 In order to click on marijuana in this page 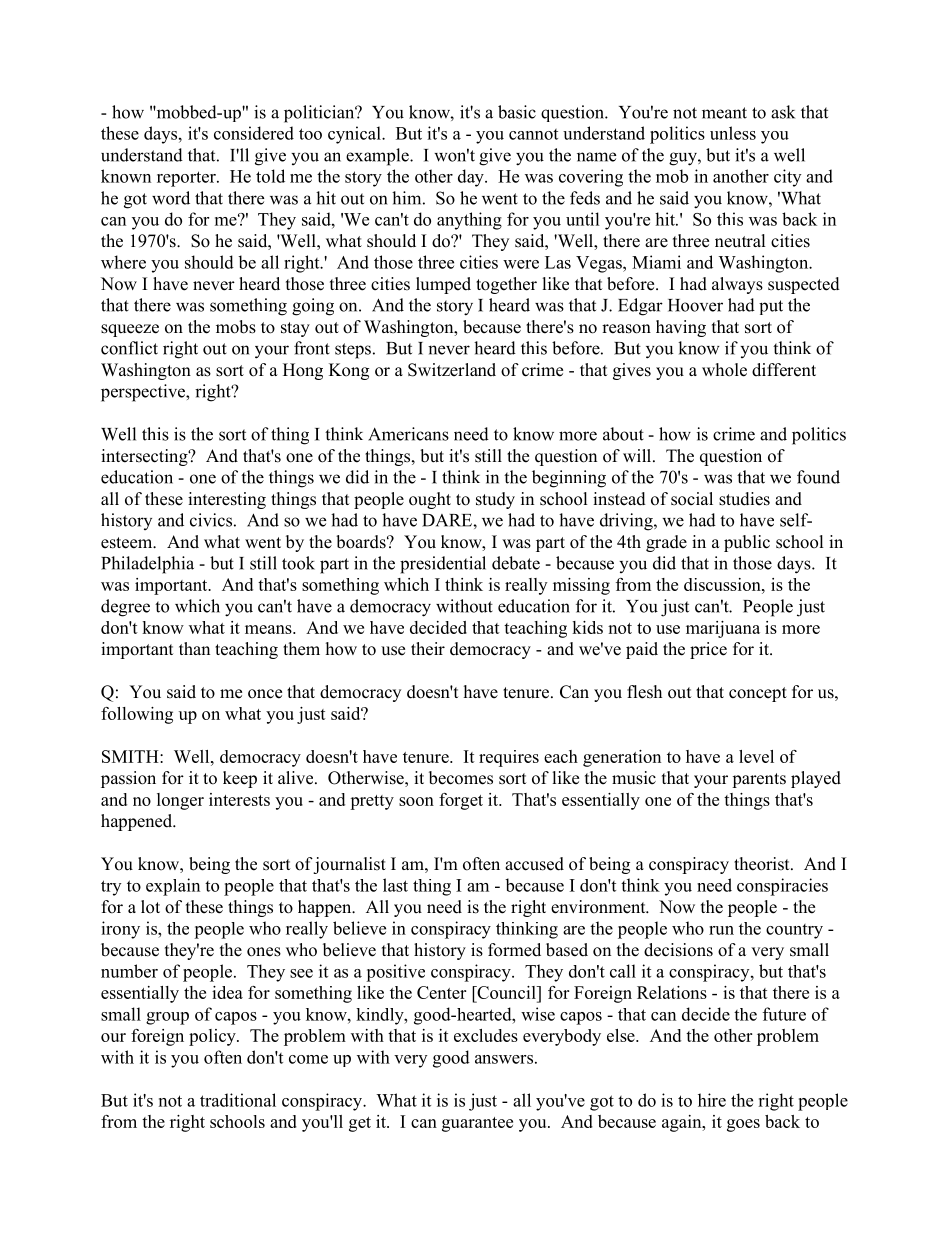, I will do `click(723, 629)`.
